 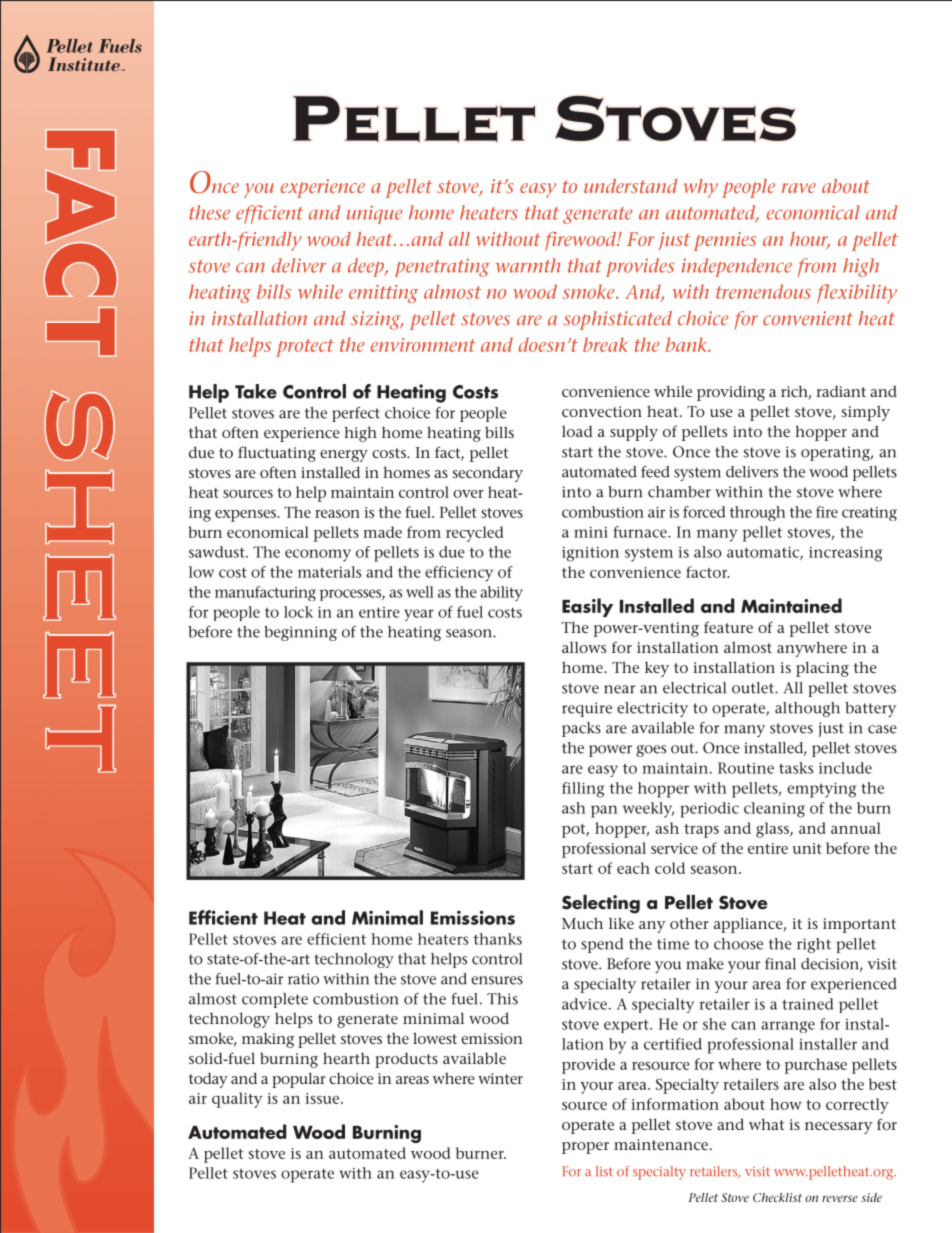 What do you see at coordinates (528, 265) in the screenshot?
I see `warmth` at bounding box center [528, 265].
